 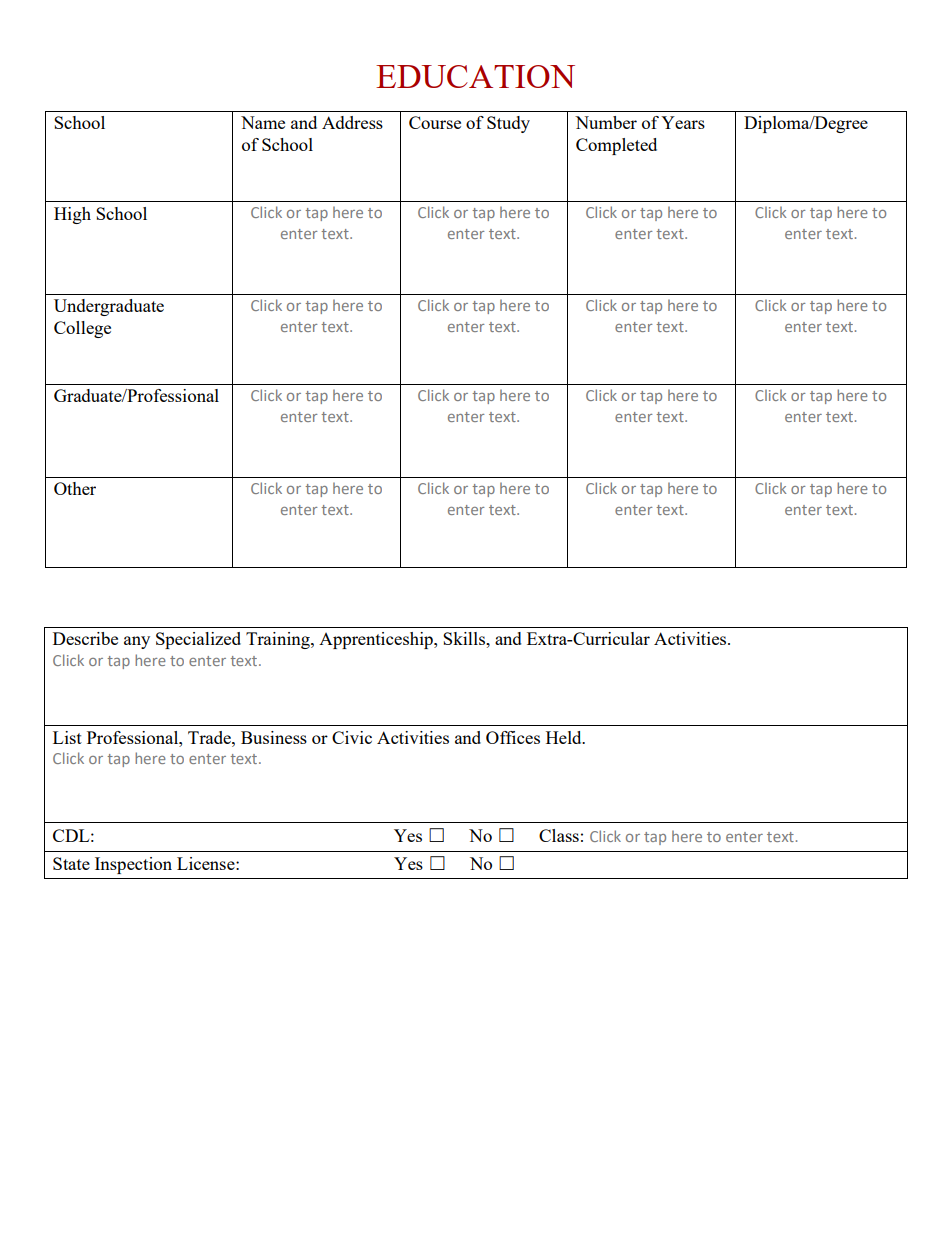 I want to click on Name, so click(x=263, y=122).
